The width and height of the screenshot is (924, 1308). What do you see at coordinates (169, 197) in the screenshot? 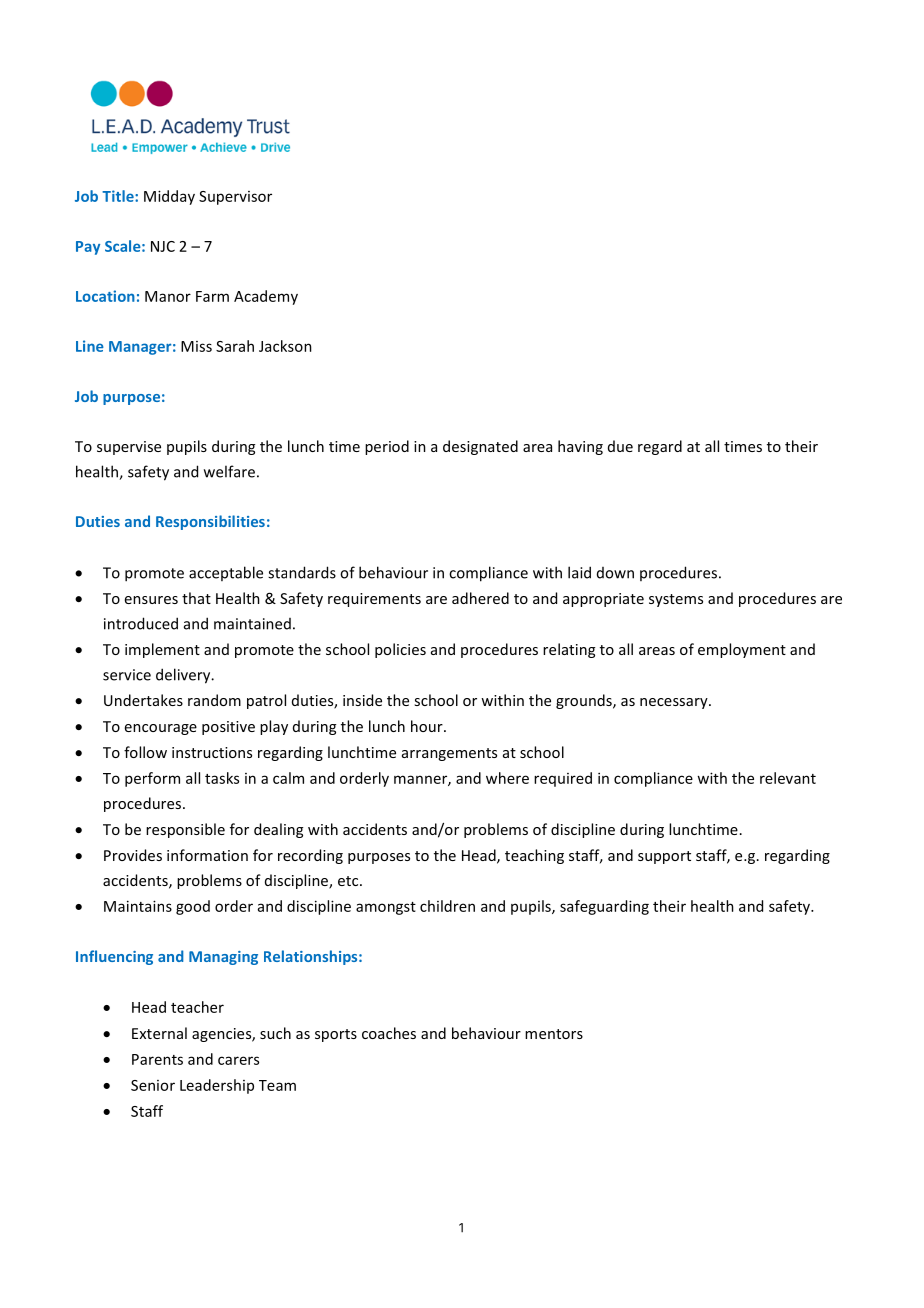
I see `Midday` at bounding box center [169, 197].
